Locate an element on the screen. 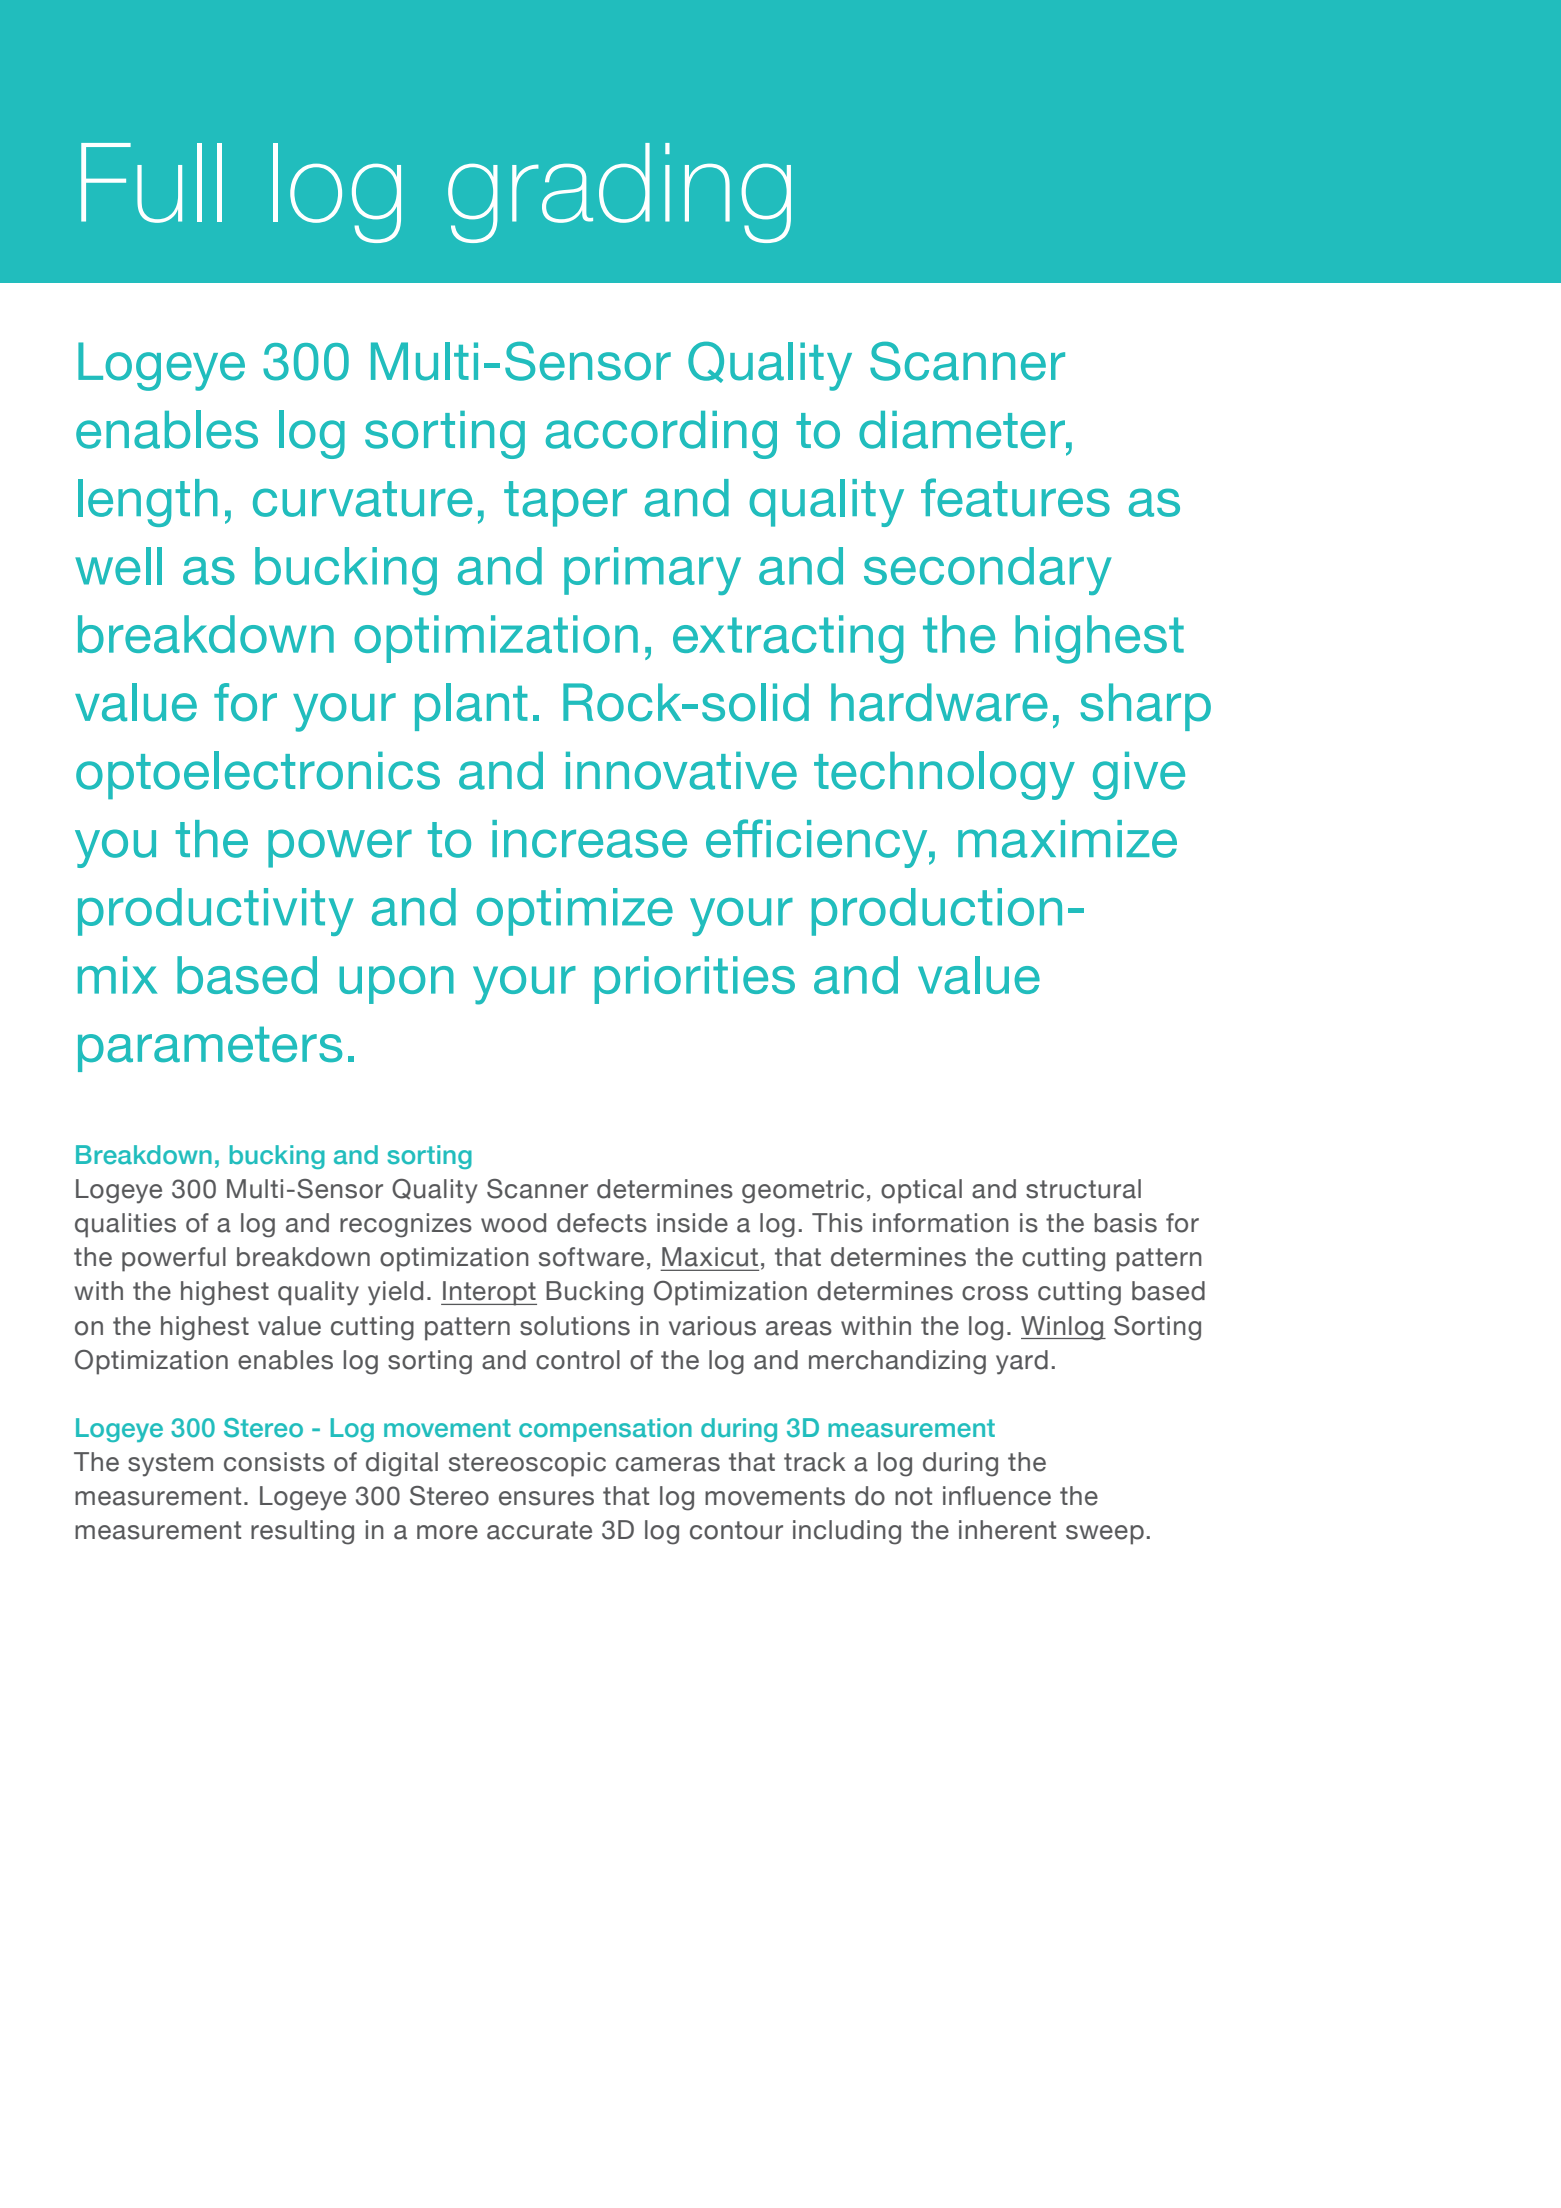 The width and height of the screenshot is (1561, 2208). increase is located at coordinates (589, 839).
